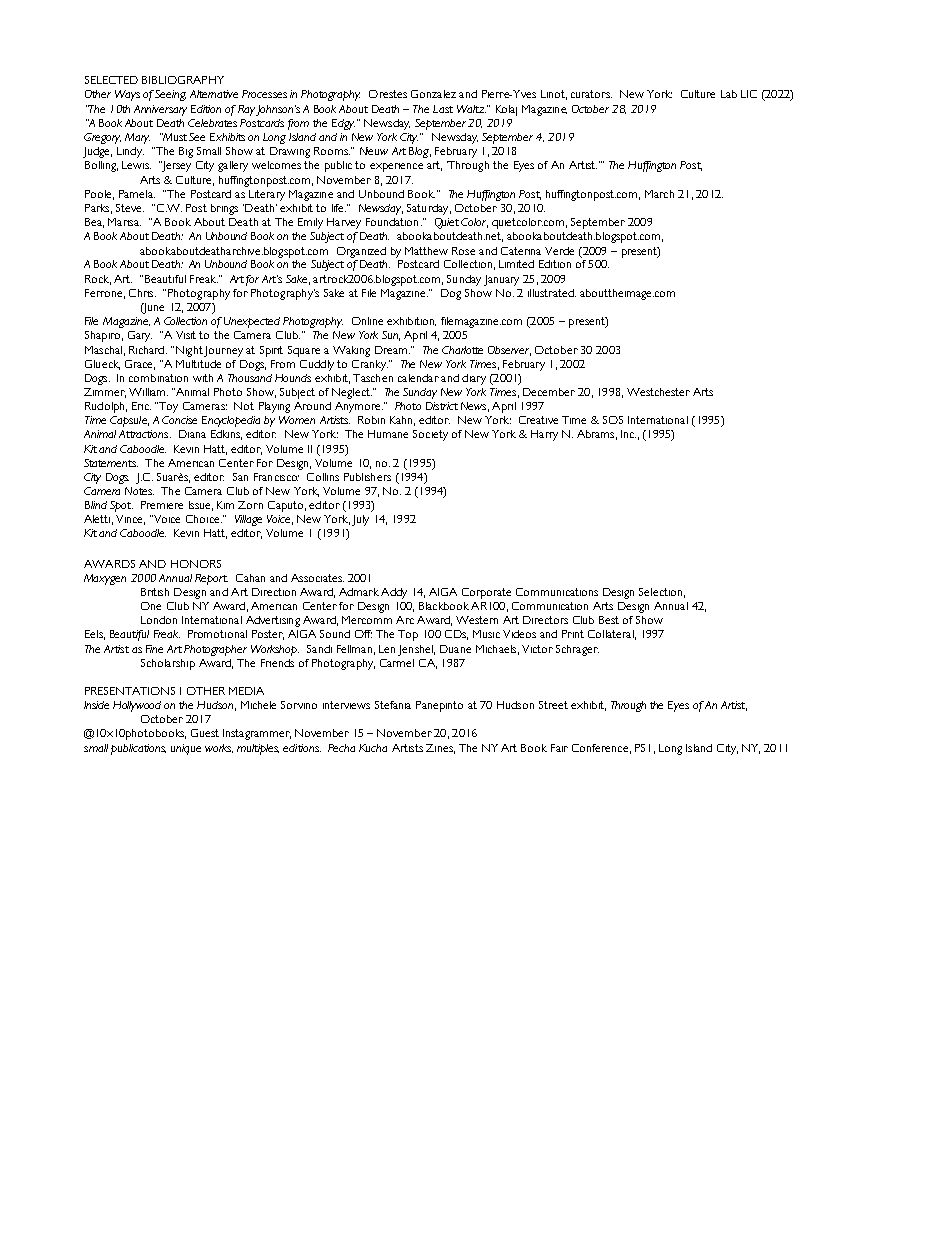 The image size is (952, 1233). Describe the element at coordinates (559, 251) in the page. I see `Verde` at that location.
